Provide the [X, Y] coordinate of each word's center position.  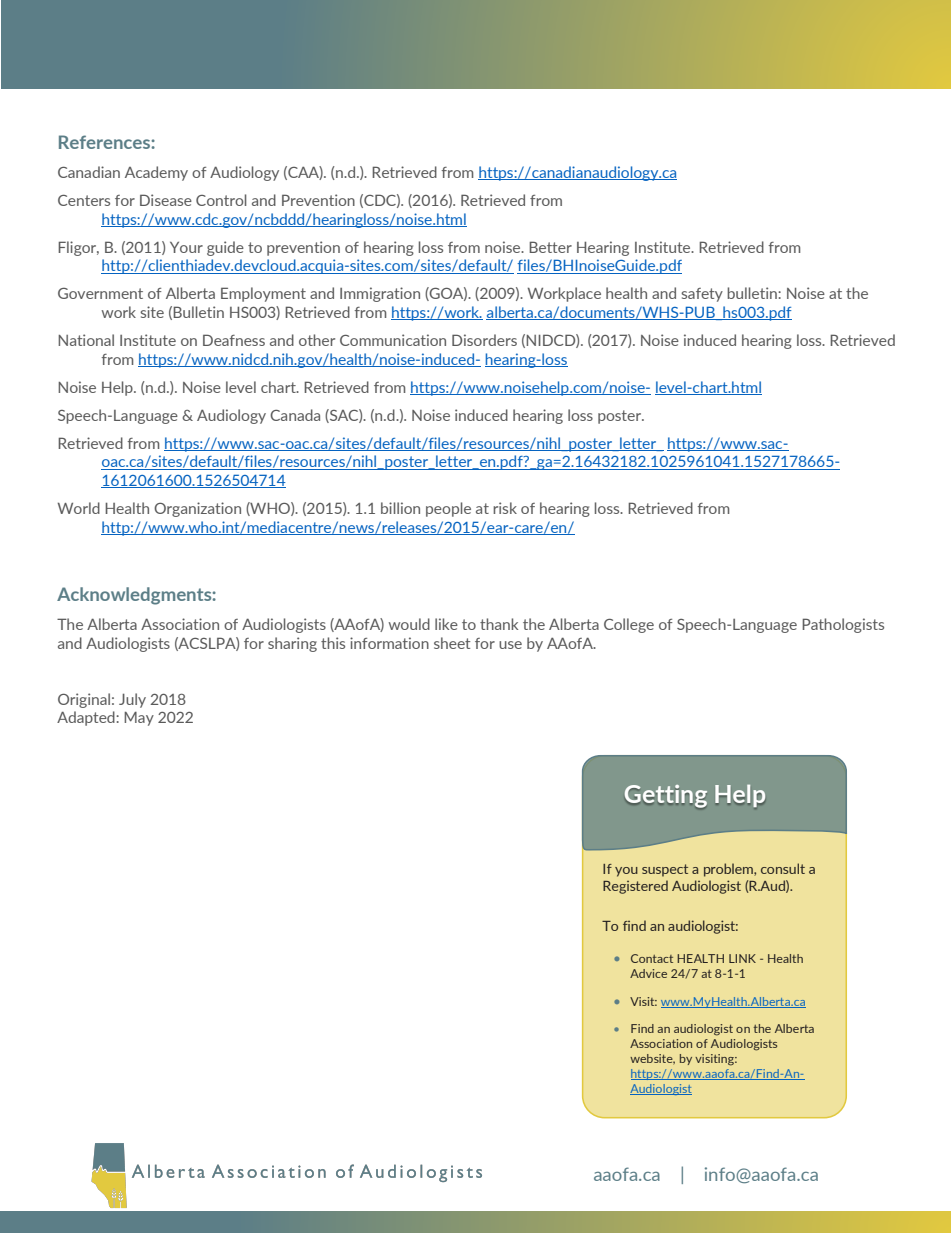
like [446, 624]
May [139, 718]
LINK [742, 958]
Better [550, 247]
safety [702, 295]
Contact [652, 958]
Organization [197, 509]
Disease [166, 200]
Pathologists [843, 625]
